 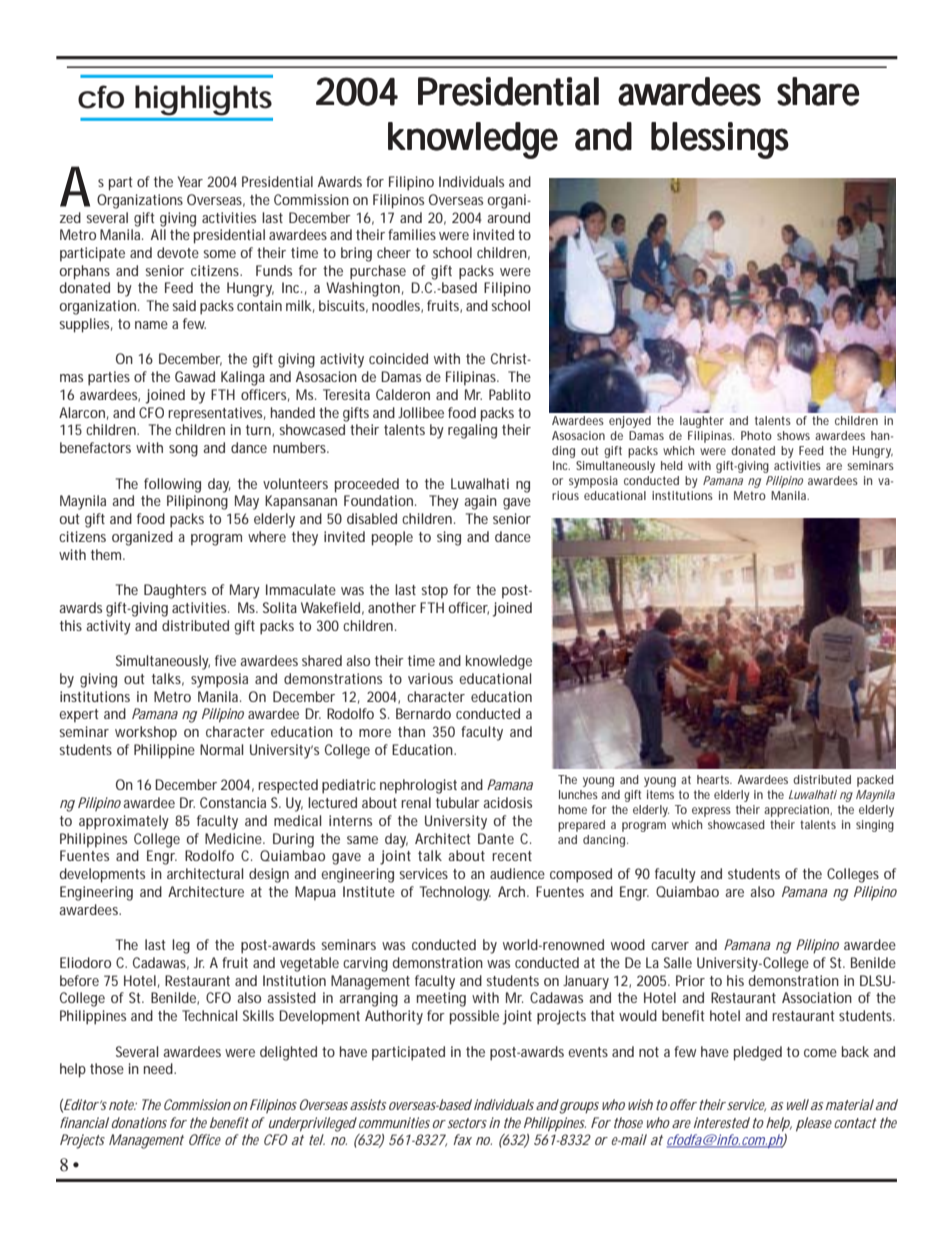 I want to click on Year, so click(x=190, y=181).
